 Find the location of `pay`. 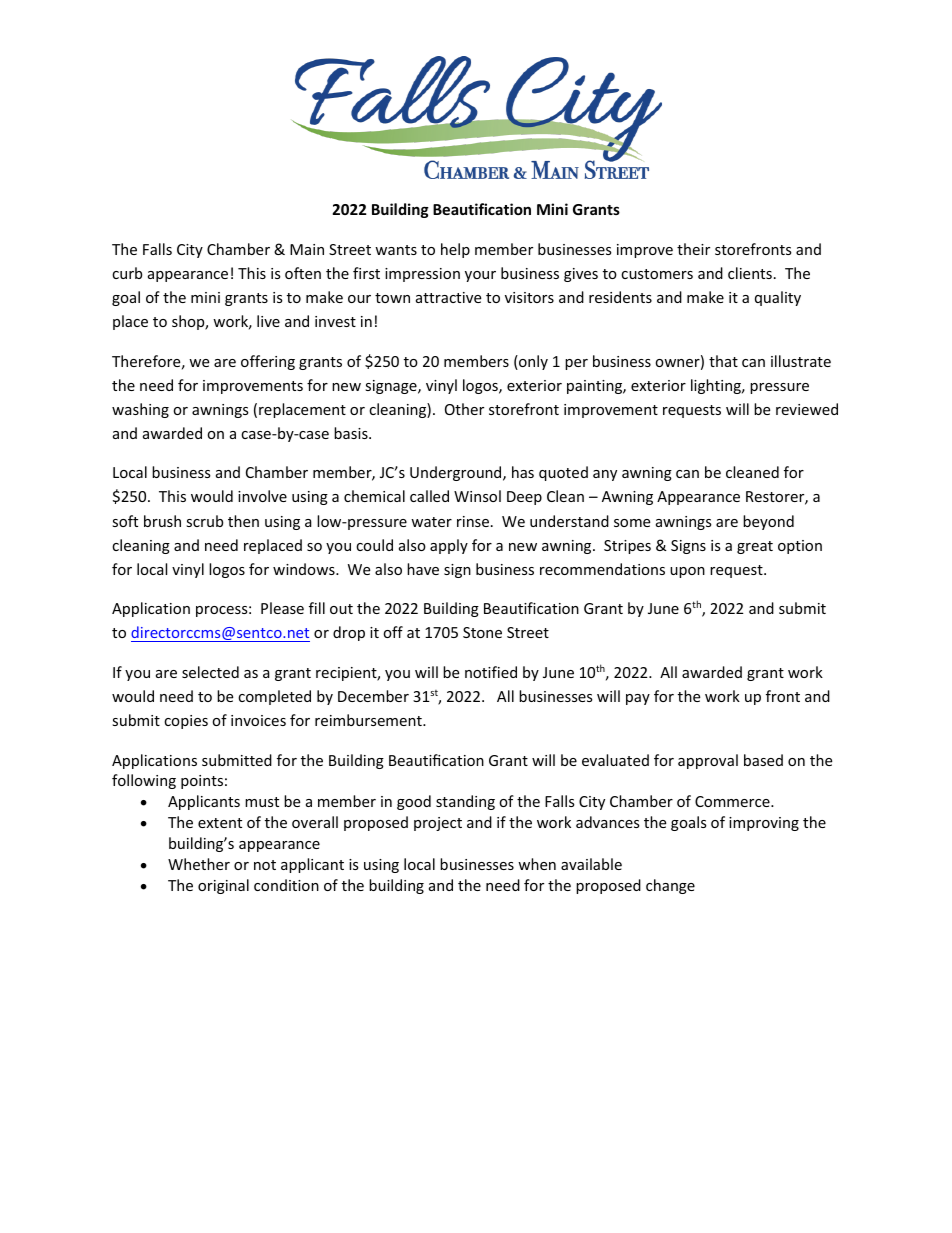

pay is located at coordinates (638, 699).
